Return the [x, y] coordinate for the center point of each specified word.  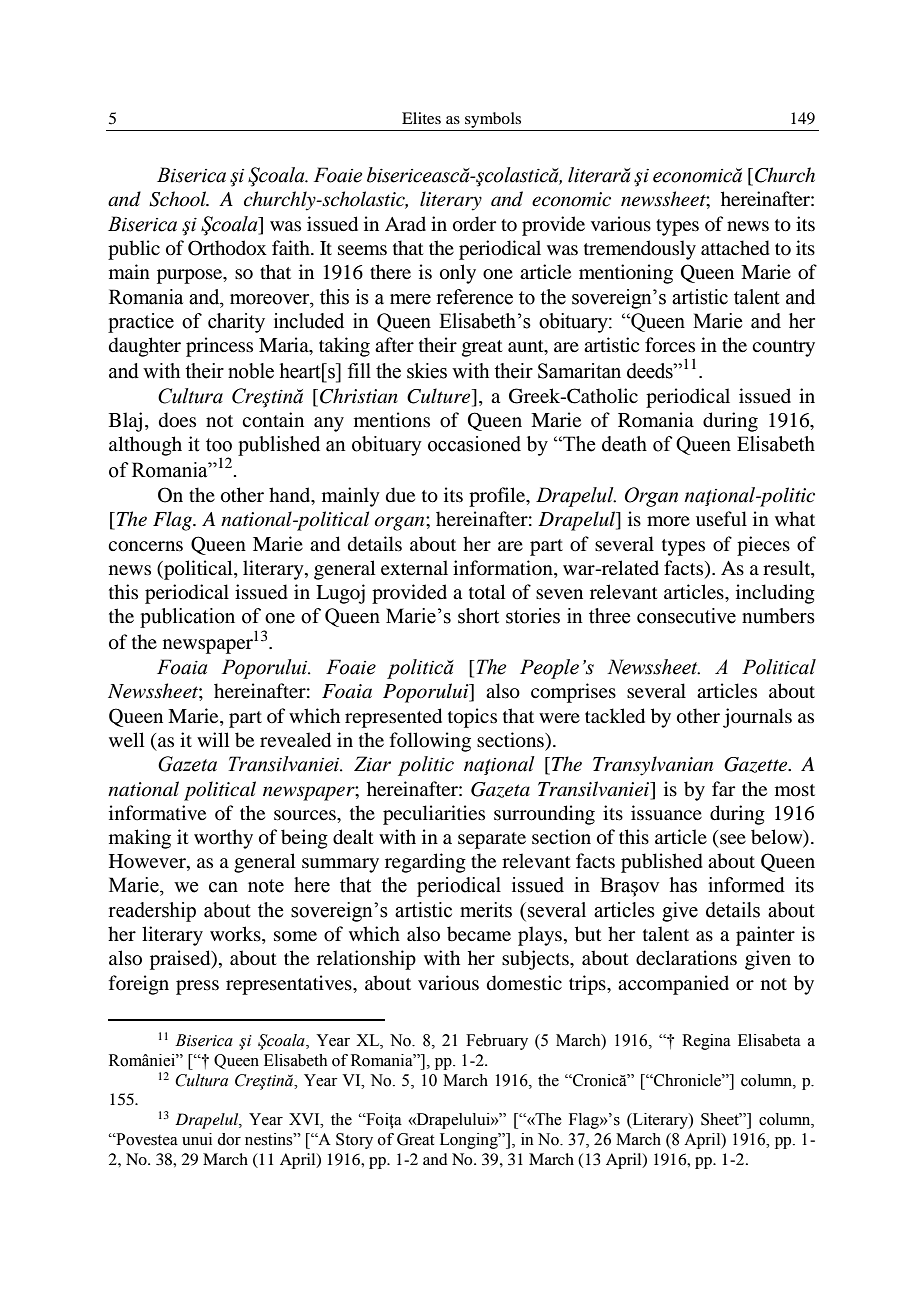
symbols [493, 121]
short [478, 616]
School [179, 199]
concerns [145, 546]
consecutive [686, 616]
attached [735, 248]
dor [229, 1139]
